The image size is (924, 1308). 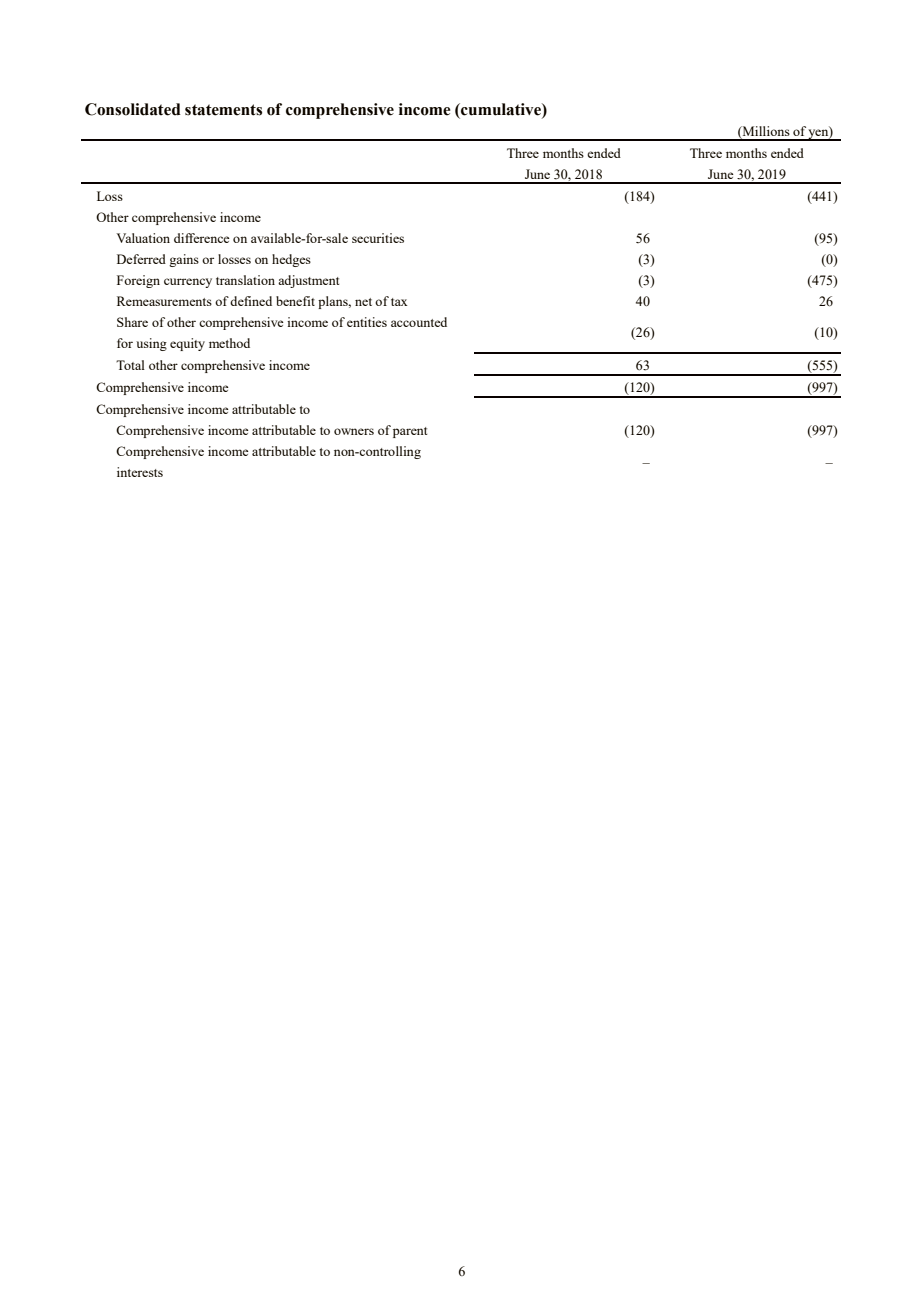 I want to click on currency, so click(x=188, y=283).
